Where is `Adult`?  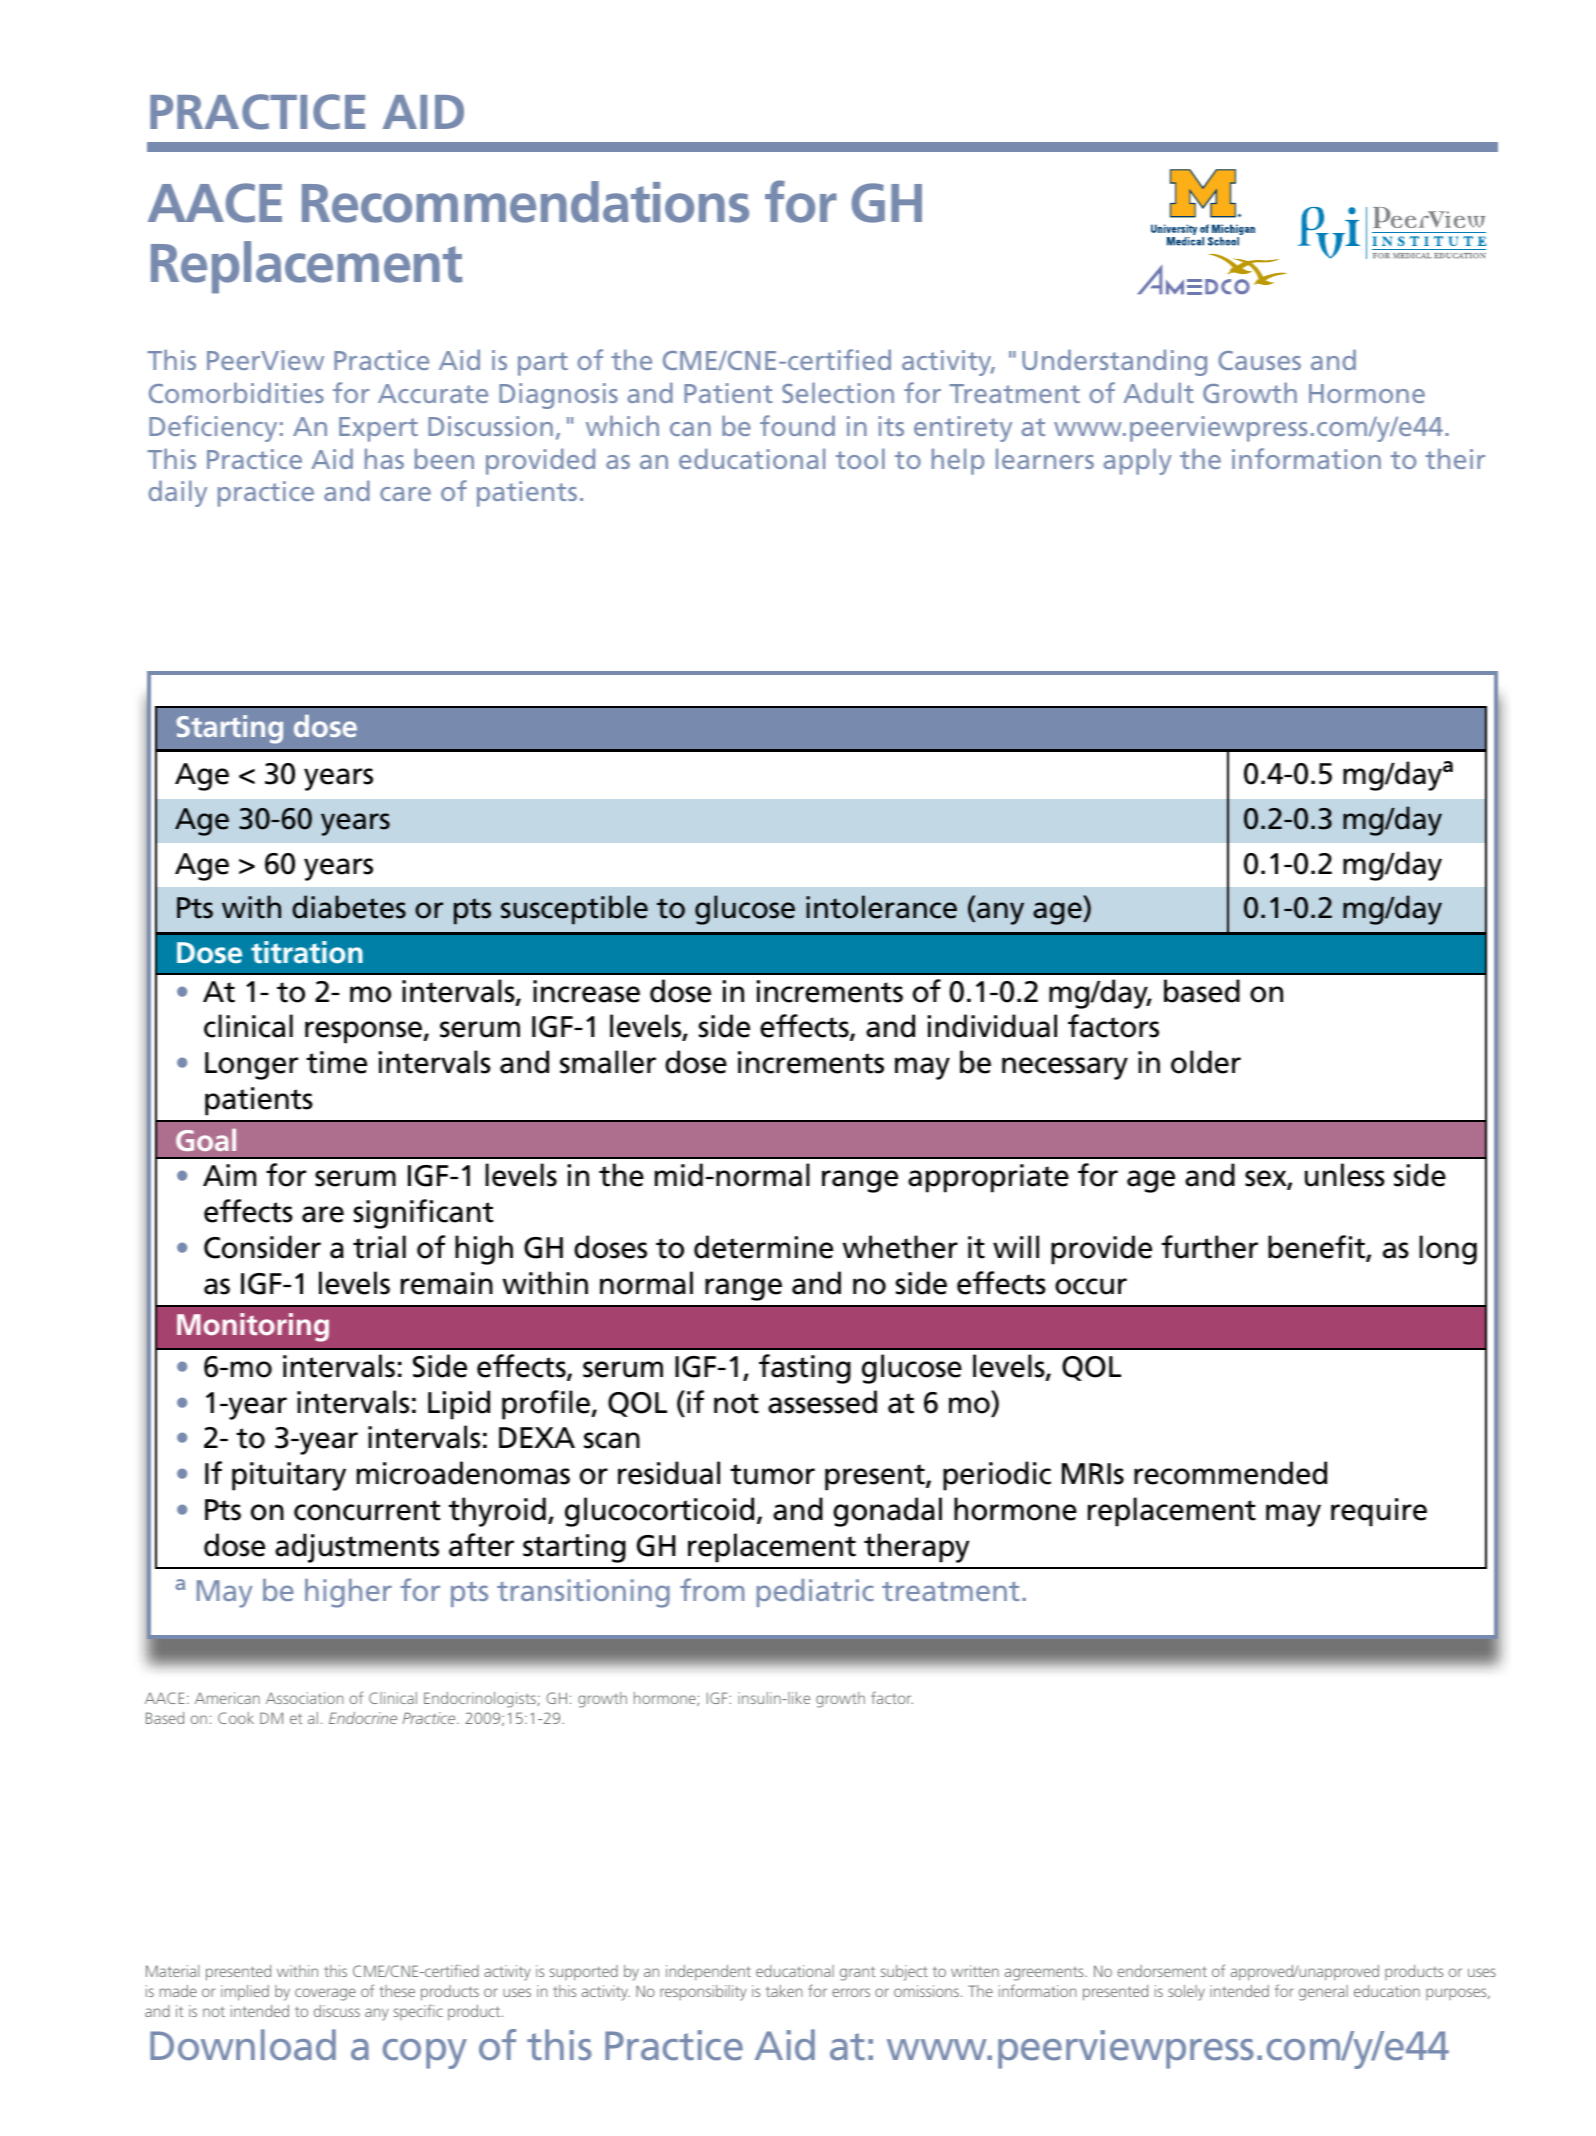 Adult is located at coordinates (1158, 392).
